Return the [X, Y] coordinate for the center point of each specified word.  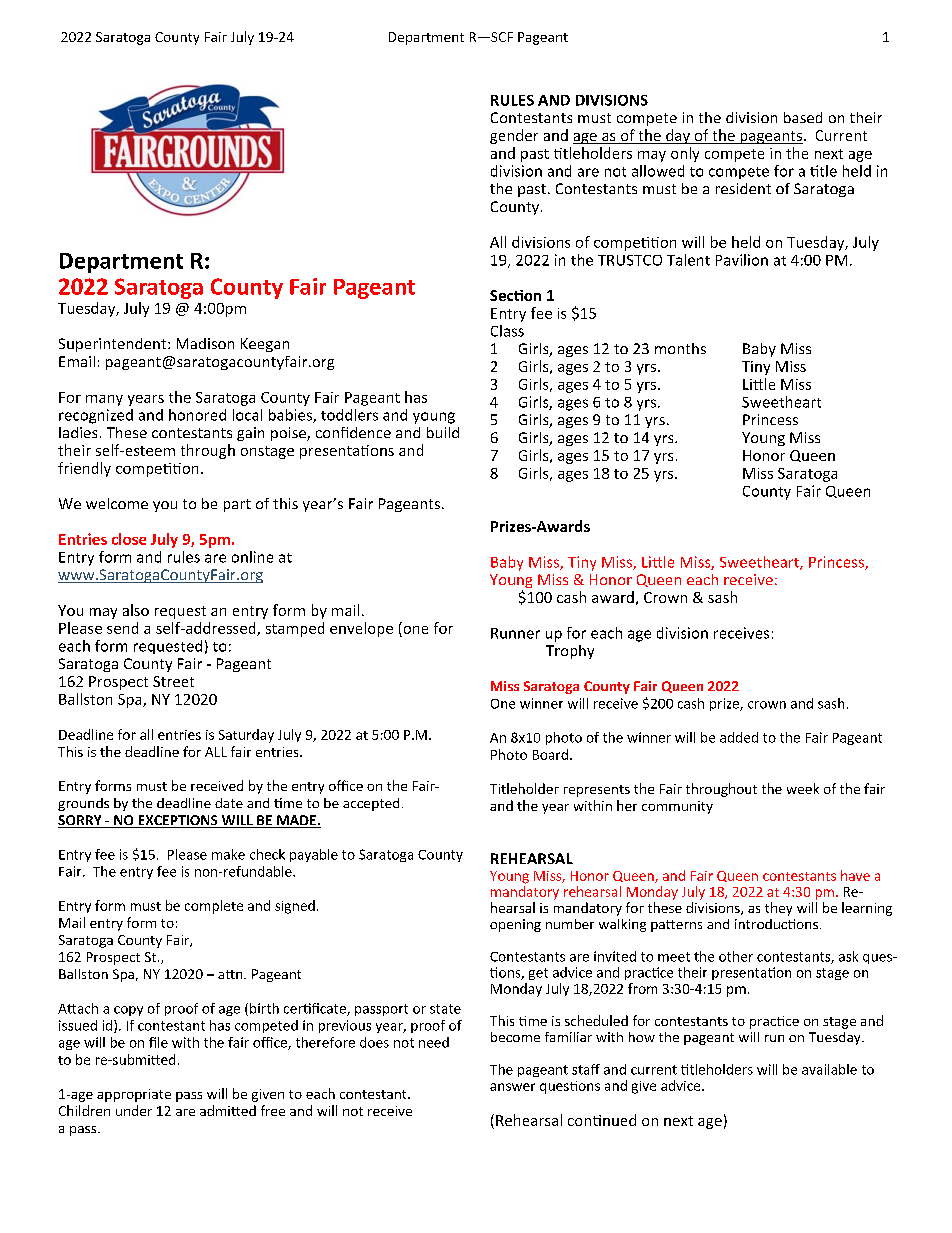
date [229, 803]
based [803, 117]
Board [550, 754]
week [803, 788]
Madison [205, 343]
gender [514, 136]
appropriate [134, 1095]
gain [250, 434]
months [680, 348]
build [443, 432]
